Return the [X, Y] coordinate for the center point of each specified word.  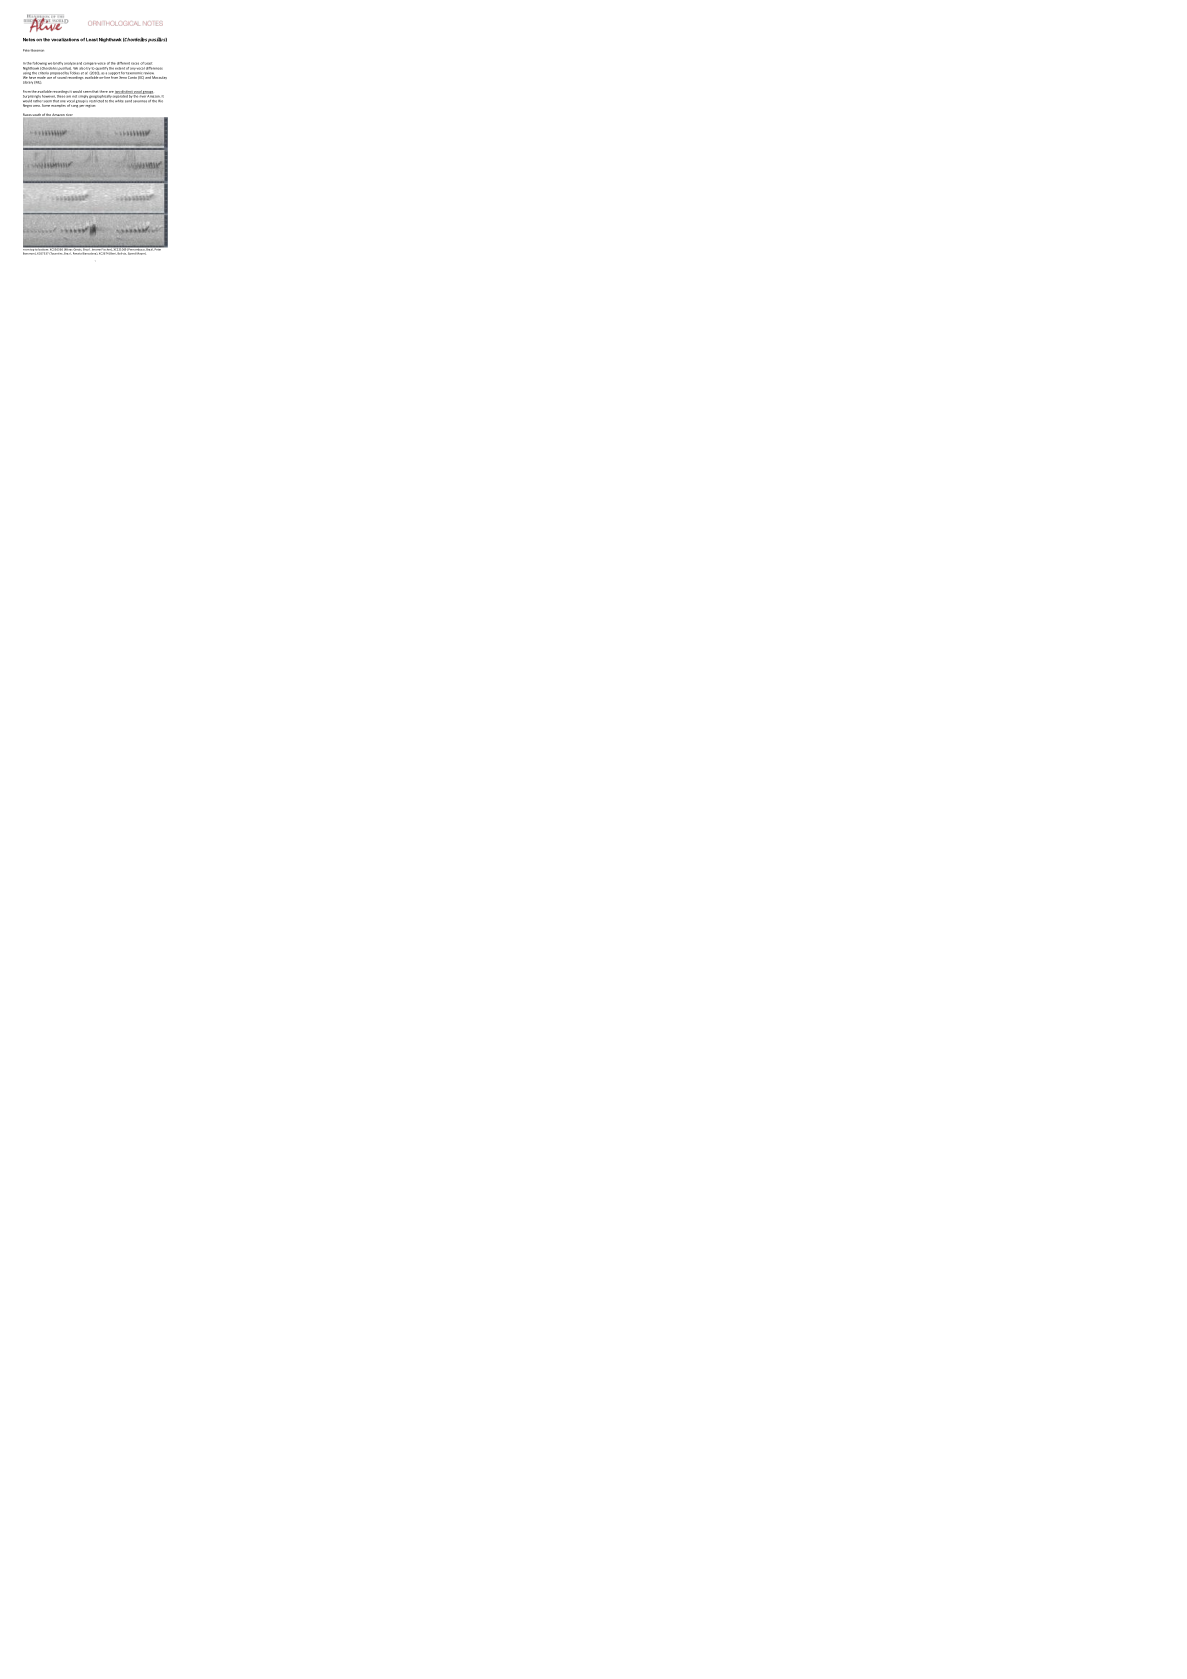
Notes [29, 40]
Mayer [141, 252]
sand [128, 100]
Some [46, 105]
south [37, 115]
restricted [96, 99]
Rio [160, 99]
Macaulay [159, 77]
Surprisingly [32, 96]
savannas [140, 101]
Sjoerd [132, 252]
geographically [100, 96]
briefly [58, 65]
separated [121, 96]
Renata [78, 252]
